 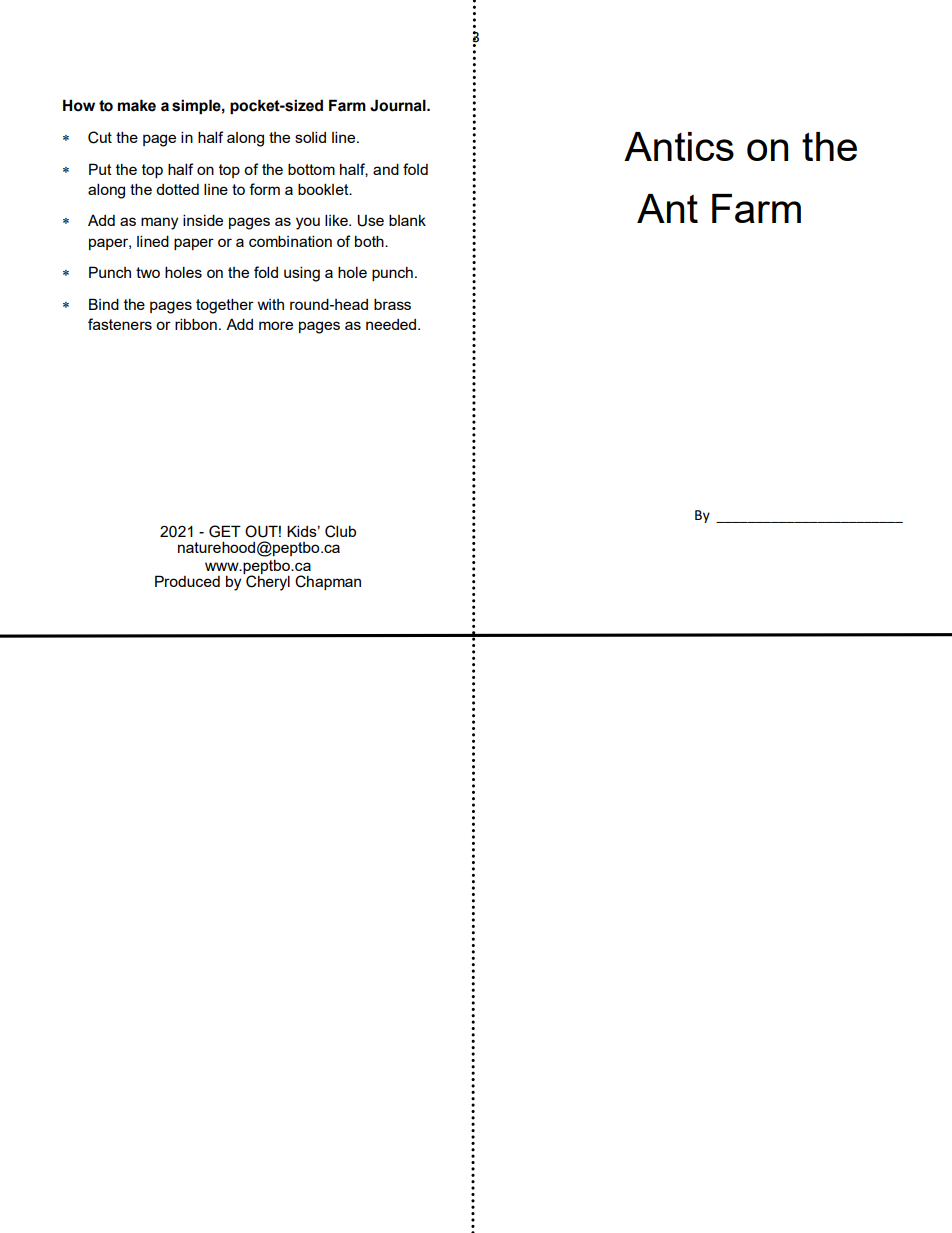 I want to click on Journal, so click(x=399, y=105).
